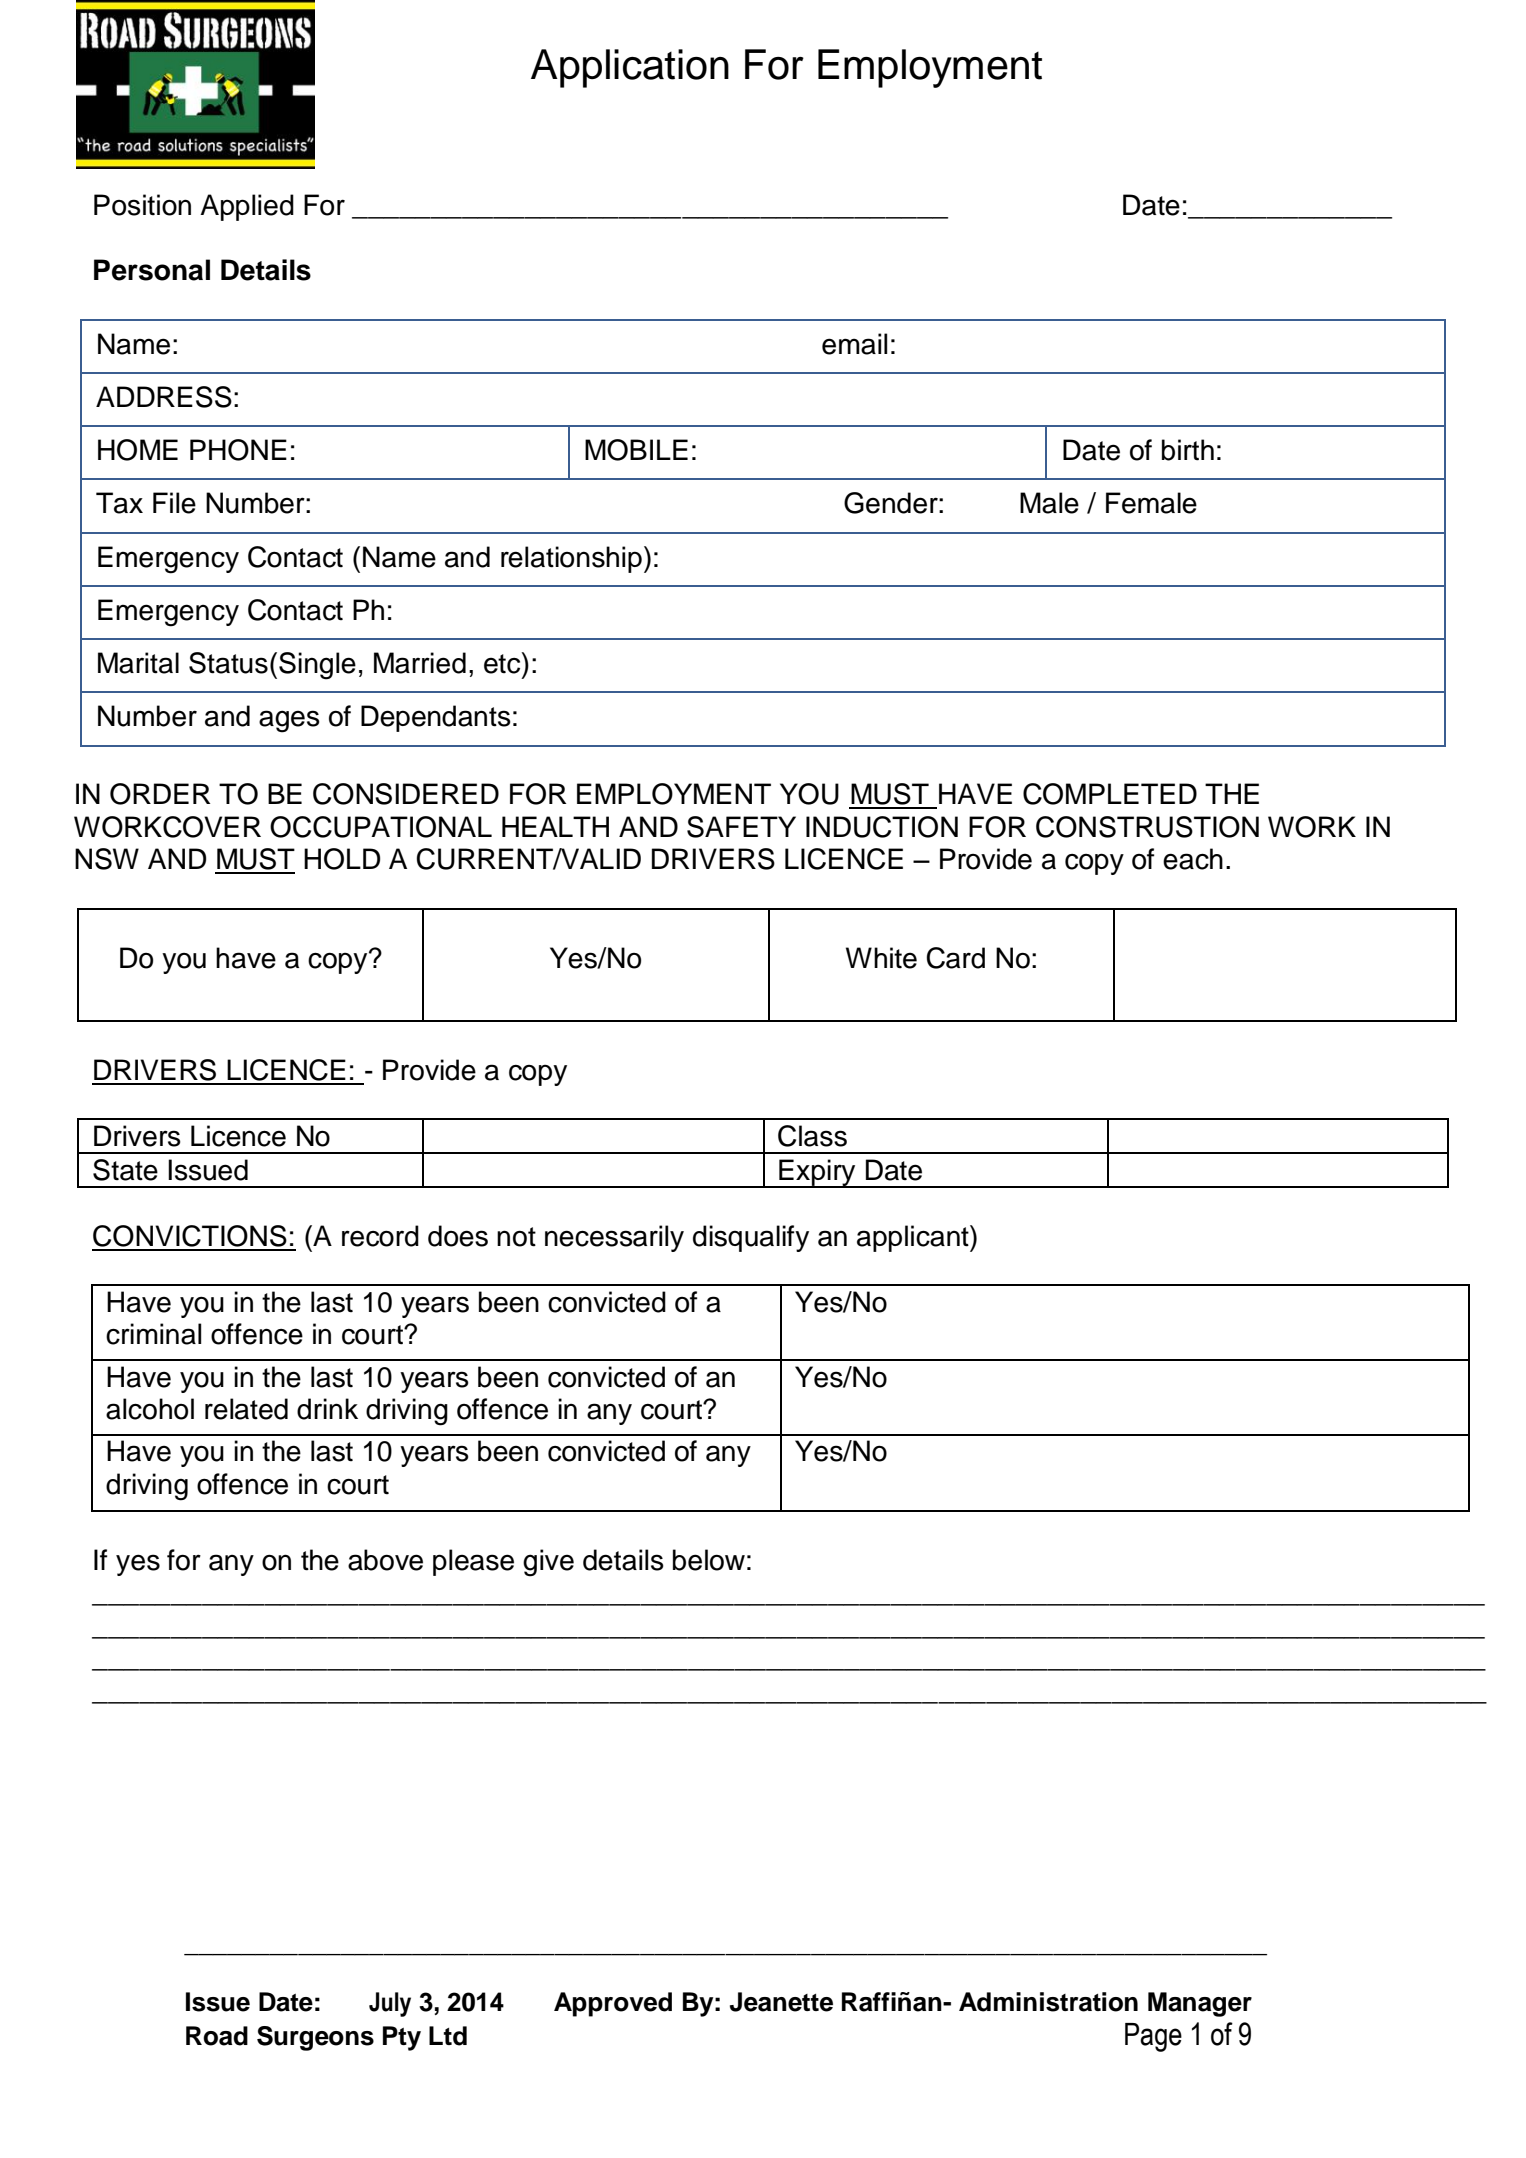  What do you see at coordinates (854, 344) in the screenshot?
I see `email` at bounding box center [854, 344].
